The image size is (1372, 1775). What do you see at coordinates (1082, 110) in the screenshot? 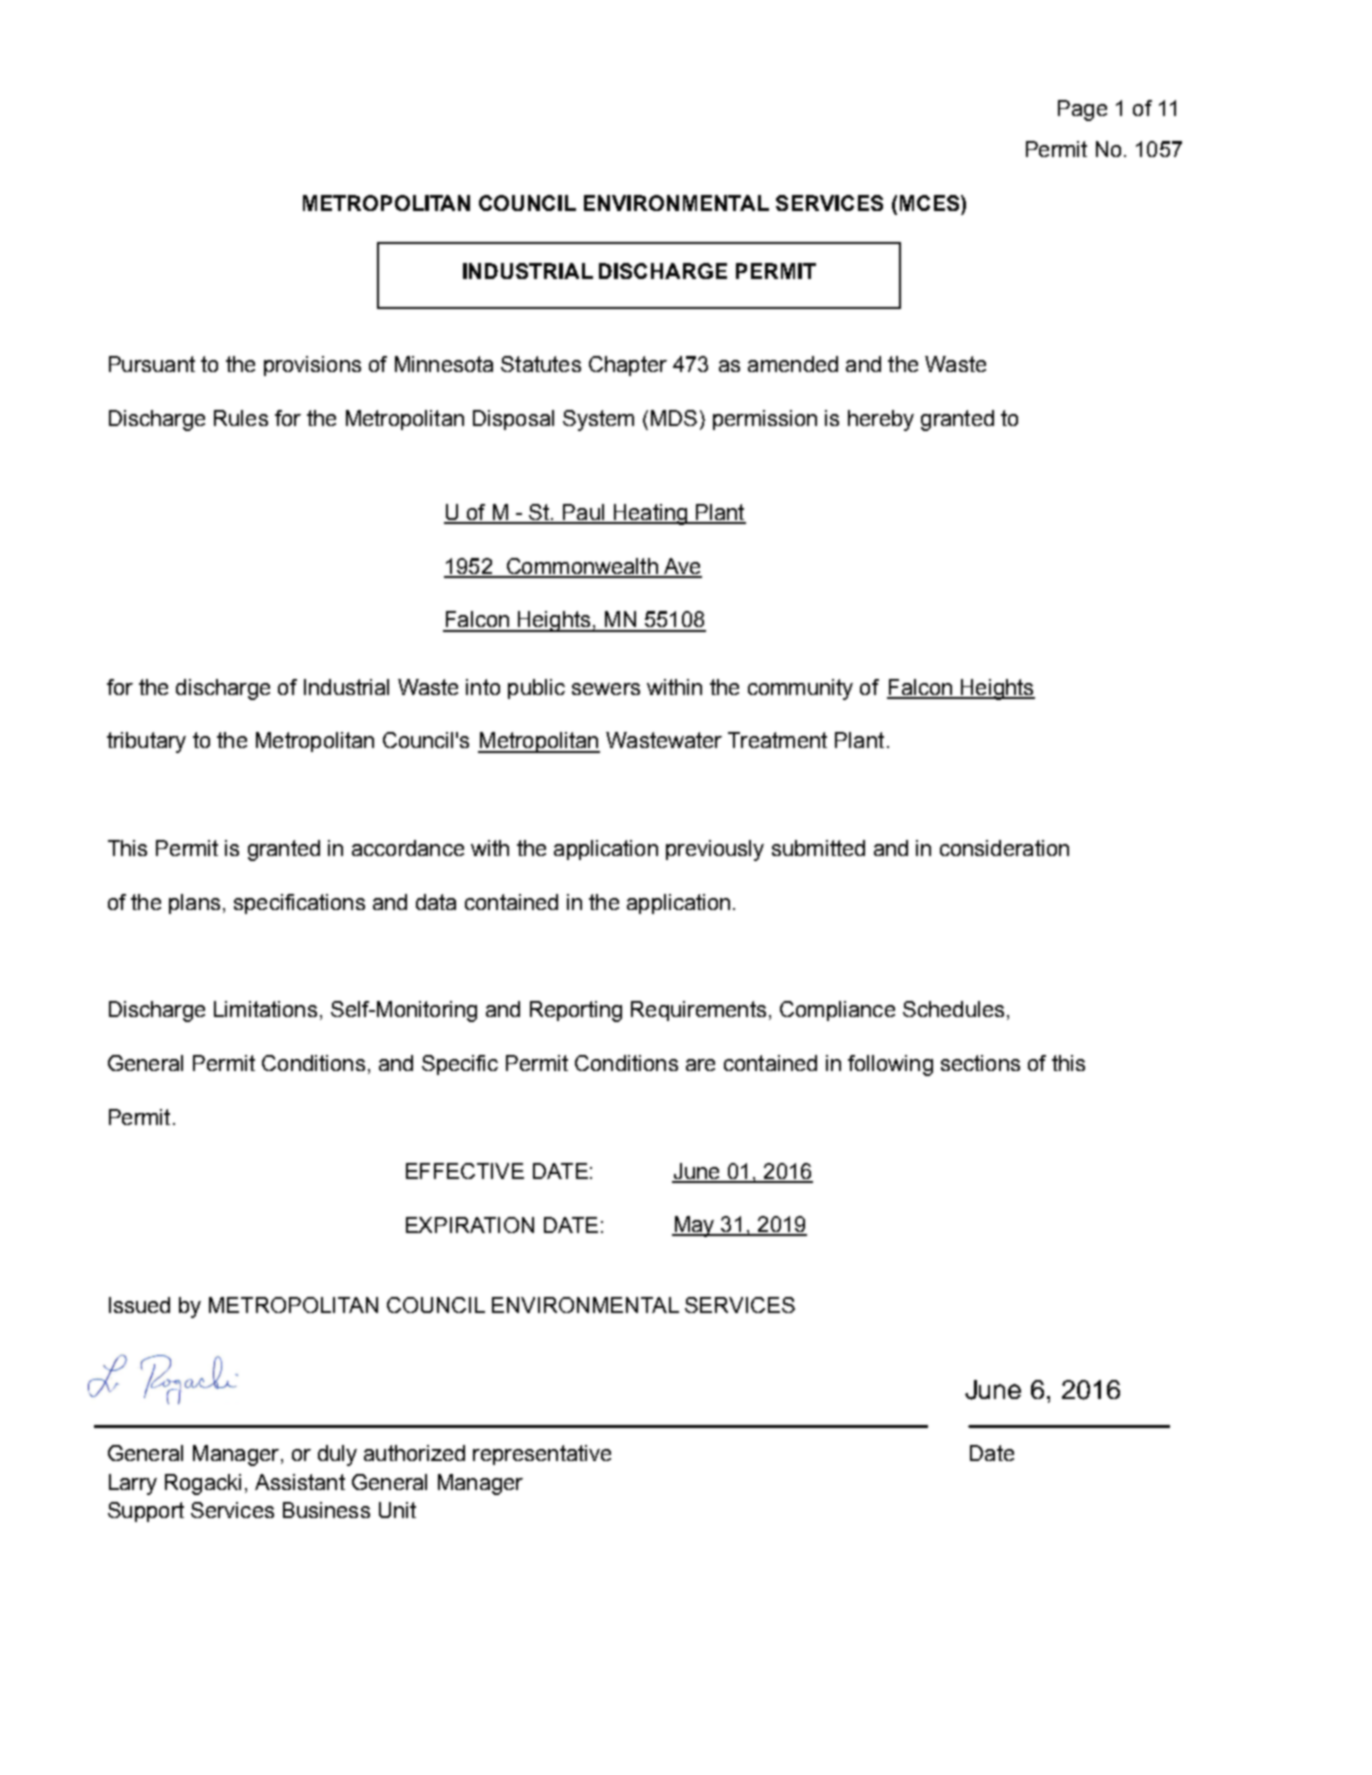
I see `Page` at bounding box center [1082, 110].
